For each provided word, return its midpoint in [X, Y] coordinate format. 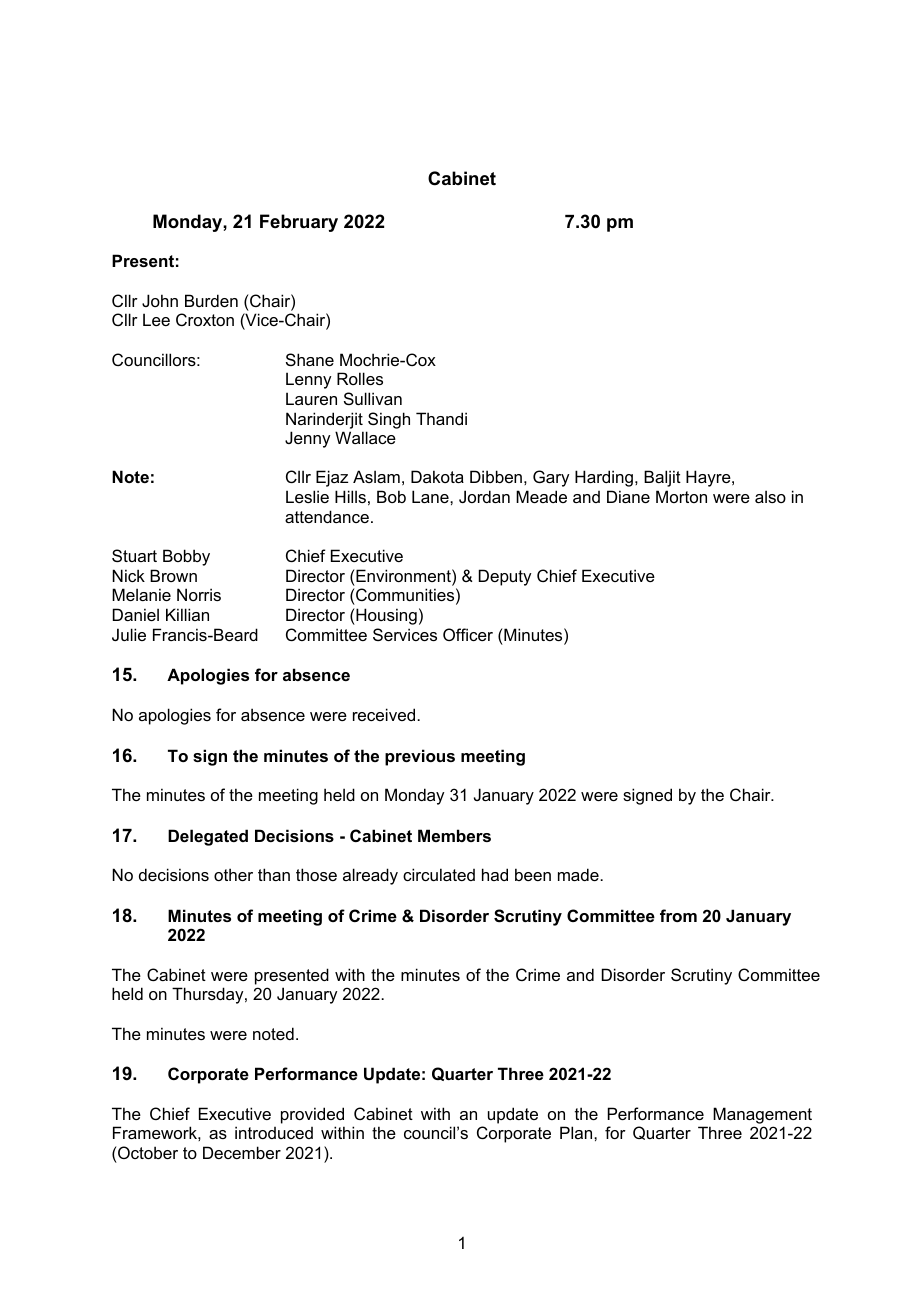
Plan [577, 1132]
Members [454, 835]
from [678, 915]
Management [762, 1115]
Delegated [208, 837]
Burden [211, 300]
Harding [605, 478]
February [299, 223]
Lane [431, 496]
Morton [681, 496]
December [242, 1152]
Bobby [186, 557]
